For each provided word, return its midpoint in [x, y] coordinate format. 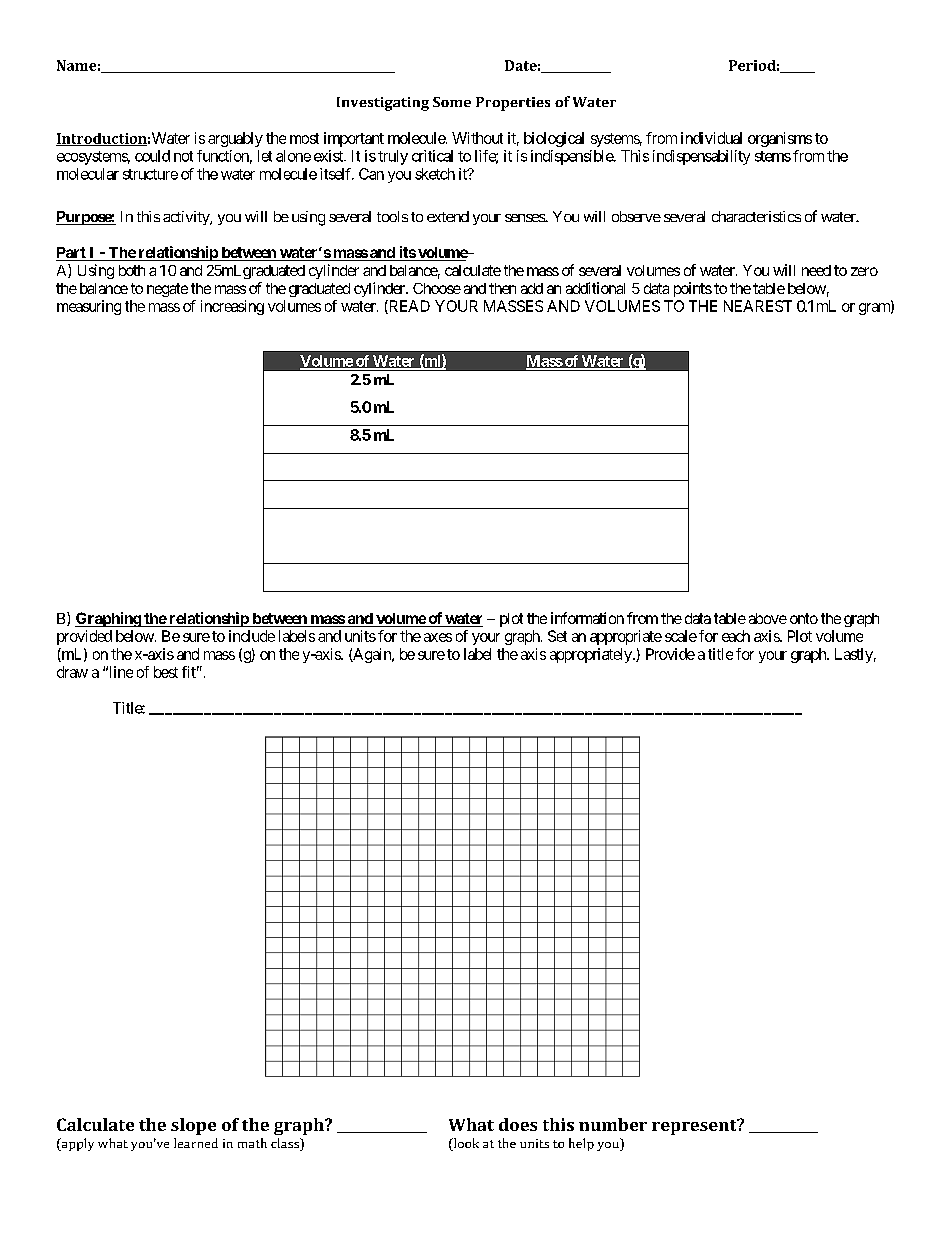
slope [193, 1126]
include [252, 636]
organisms [780, 139]
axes [438, 637]
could [152, 156]
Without [477, 138]
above [768, 618]
